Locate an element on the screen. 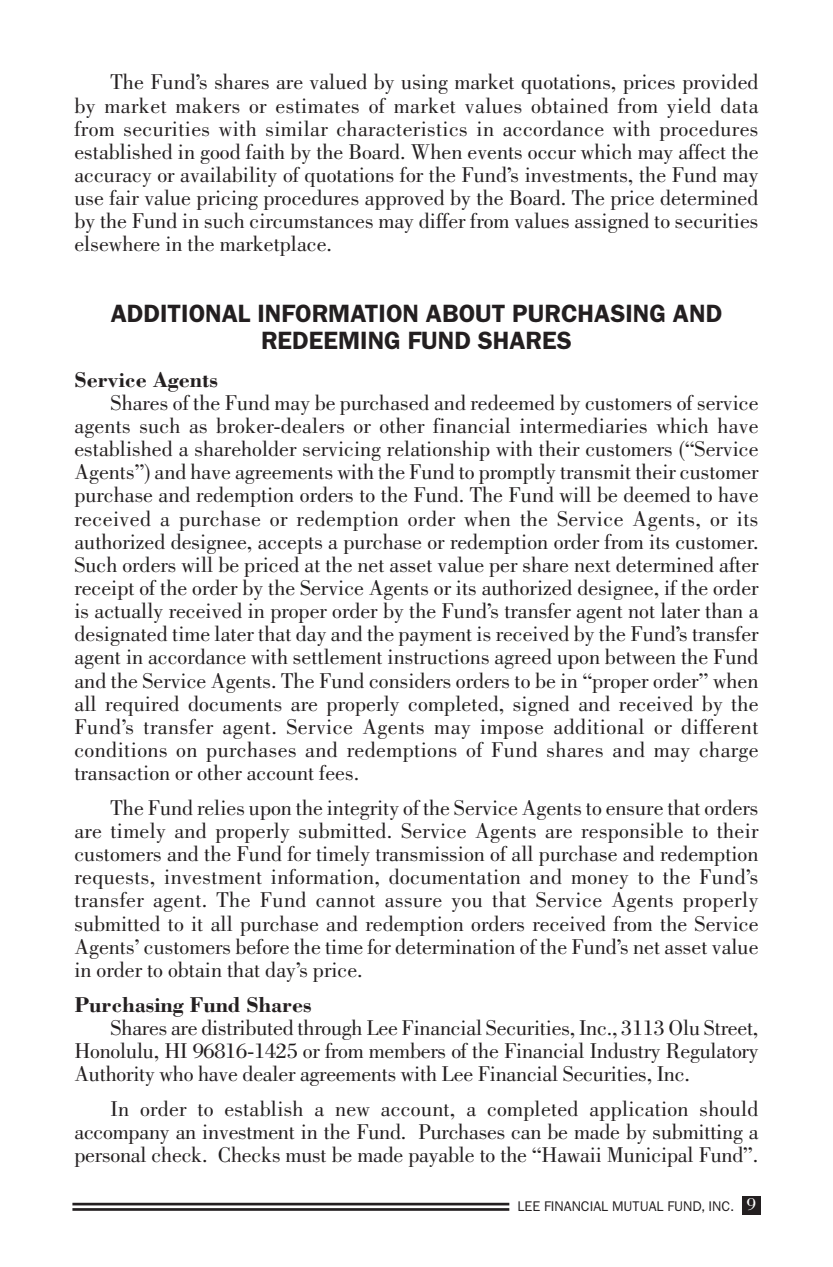  personal is located at coordinates (110, 1156).
